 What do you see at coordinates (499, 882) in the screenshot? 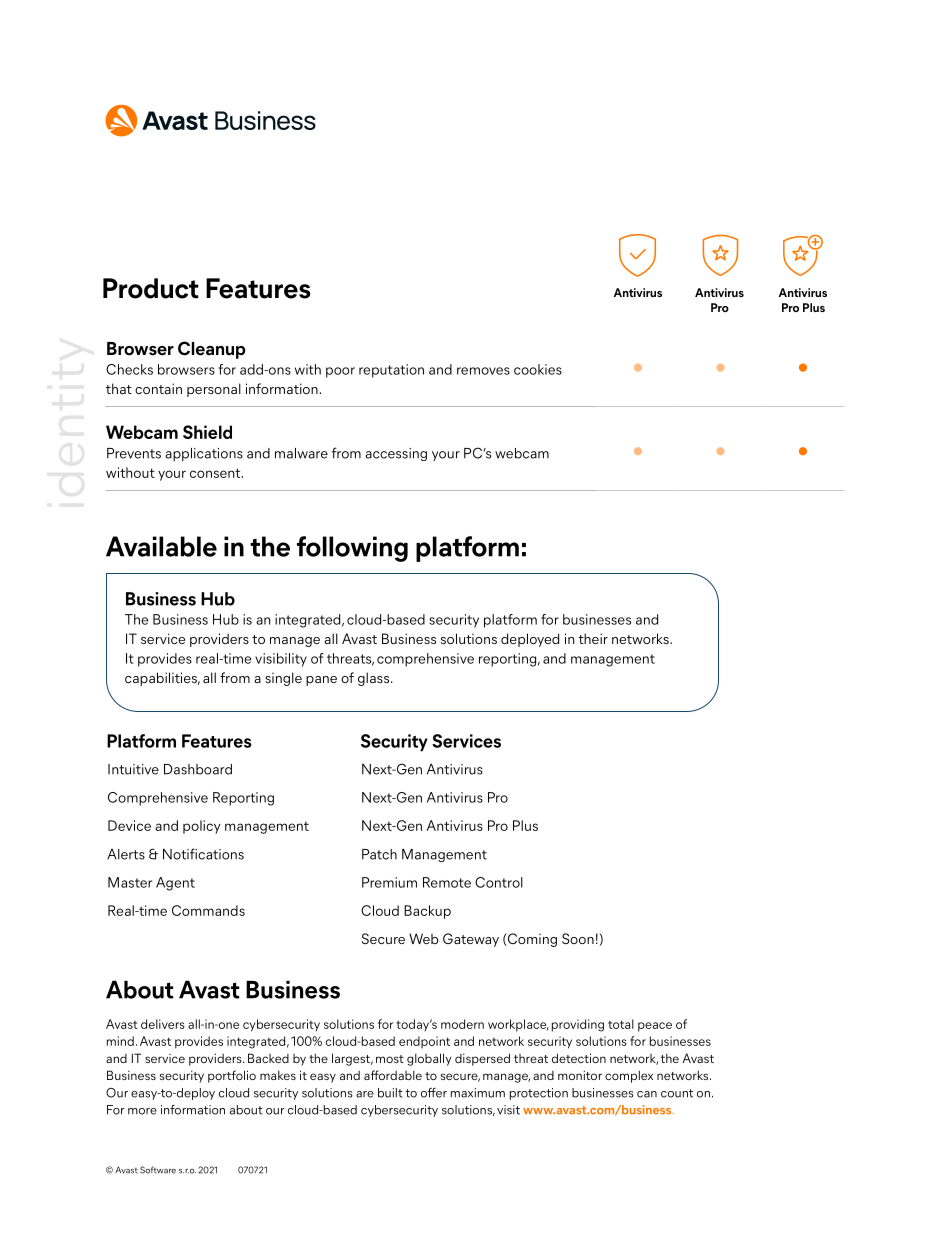
I see `Control` at bounding box center [499, 882].
